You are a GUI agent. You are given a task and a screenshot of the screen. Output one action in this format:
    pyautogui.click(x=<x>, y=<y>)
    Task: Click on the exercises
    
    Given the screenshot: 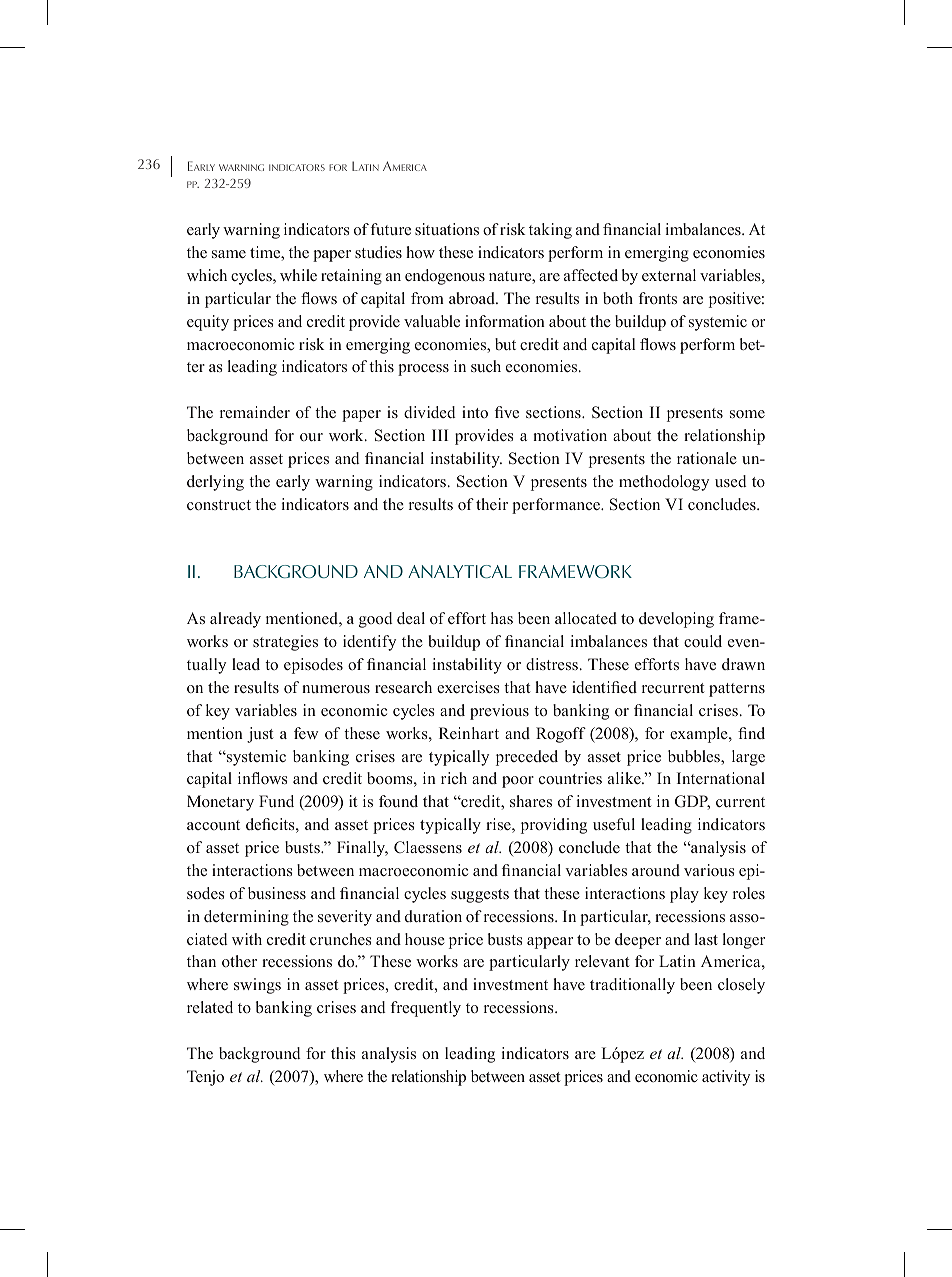 What is the action you would take?
    pyautogui.click(x=468, y=687)
